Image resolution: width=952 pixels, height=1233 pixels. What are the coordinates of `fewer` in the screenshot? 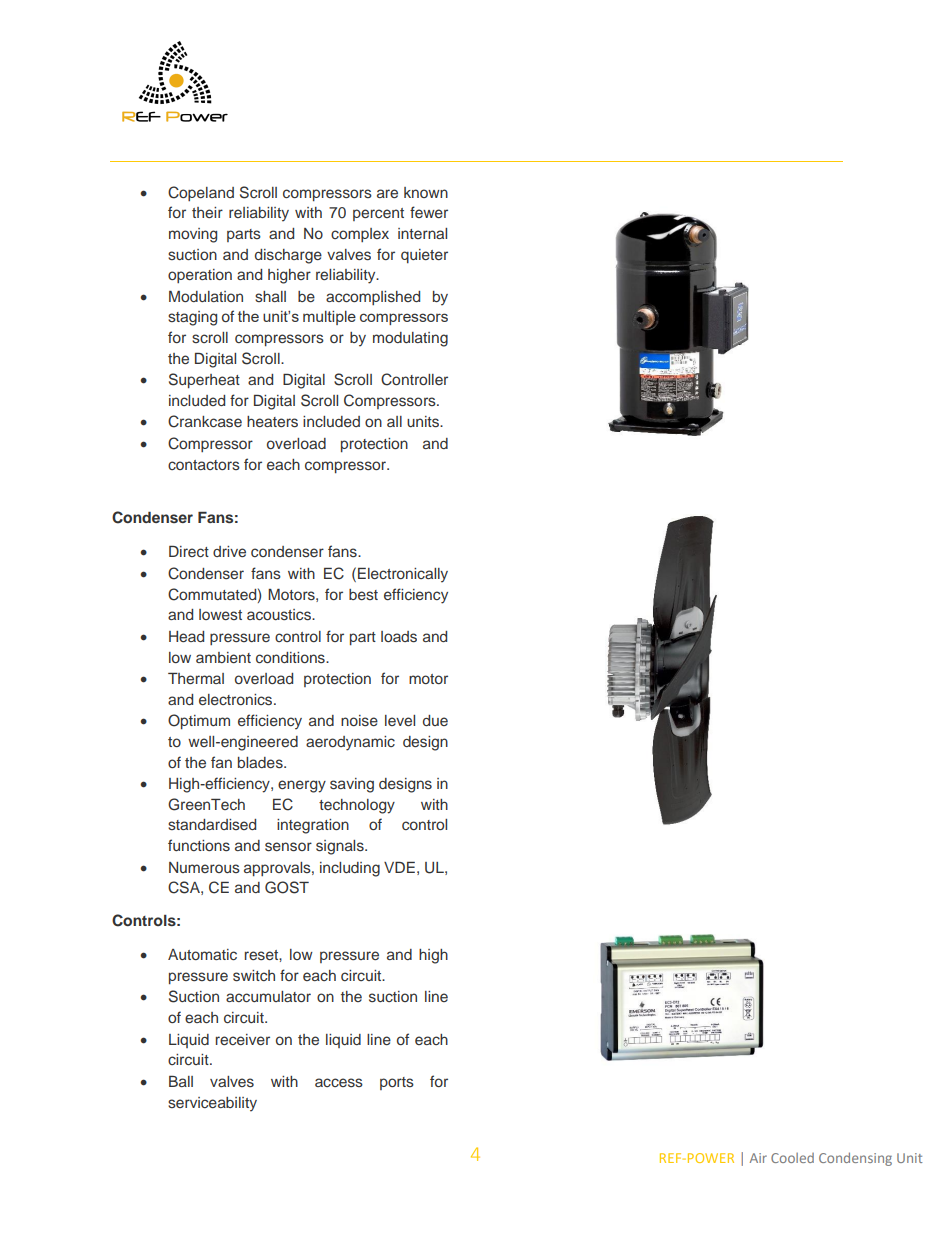 It's located at (429, 212).
